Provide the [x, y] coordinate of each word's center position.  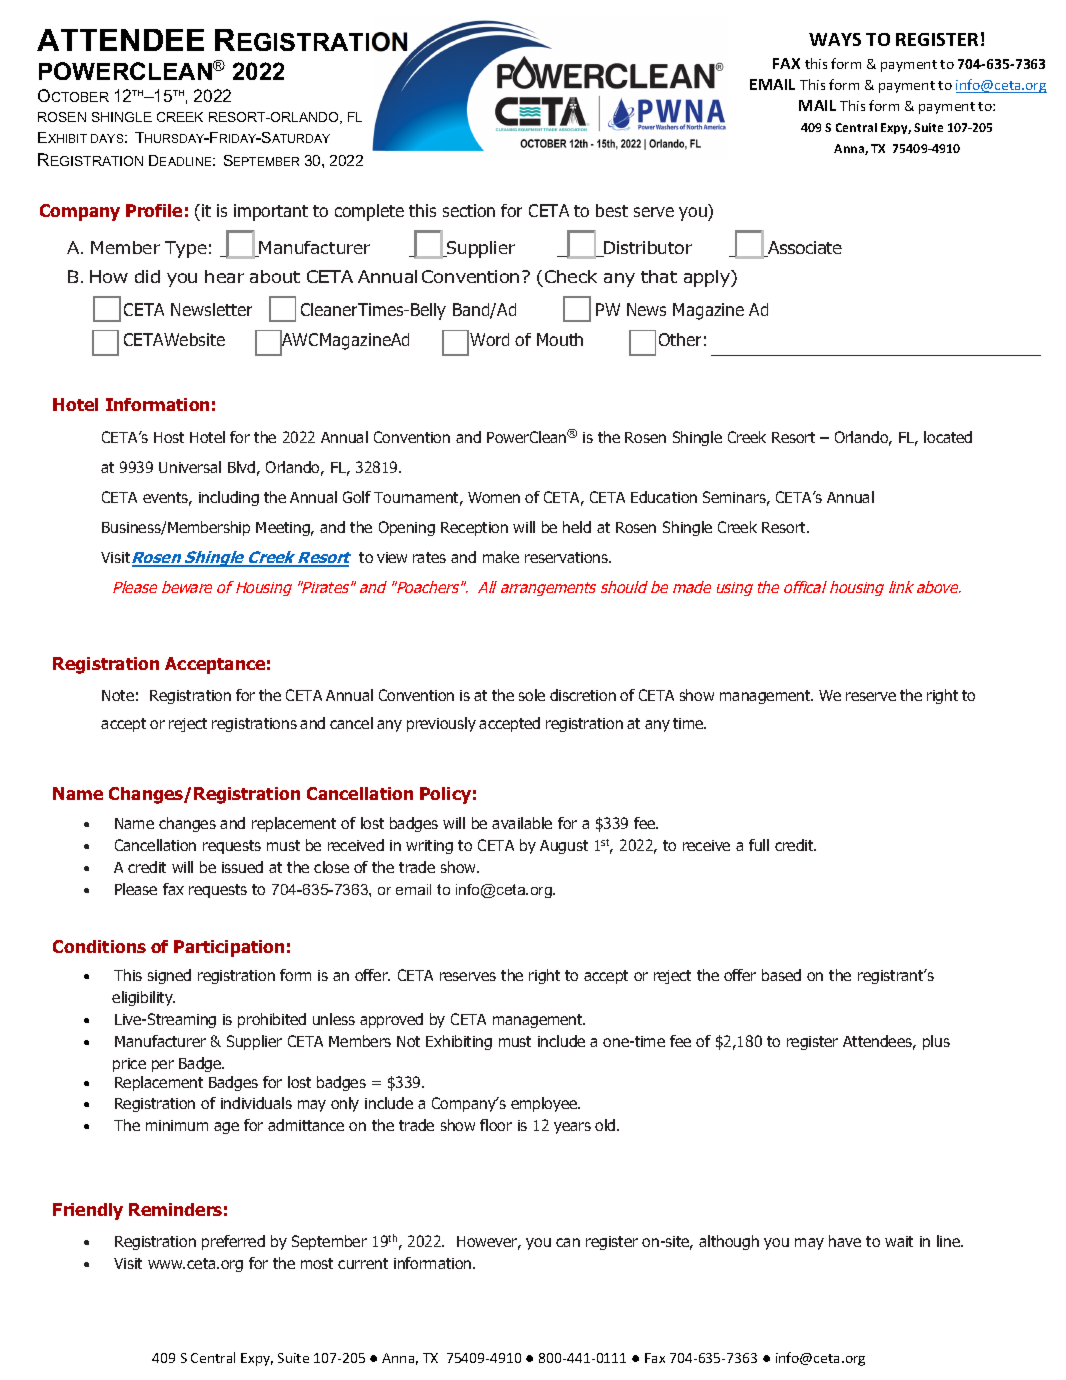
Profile [154, 210]
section [469, 210]
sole [532, 695]
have [845, 1241]
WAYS [835, 39]
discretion [583, 695]
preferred [233, 1242]
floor [496, 1125]
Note [118, 695]
